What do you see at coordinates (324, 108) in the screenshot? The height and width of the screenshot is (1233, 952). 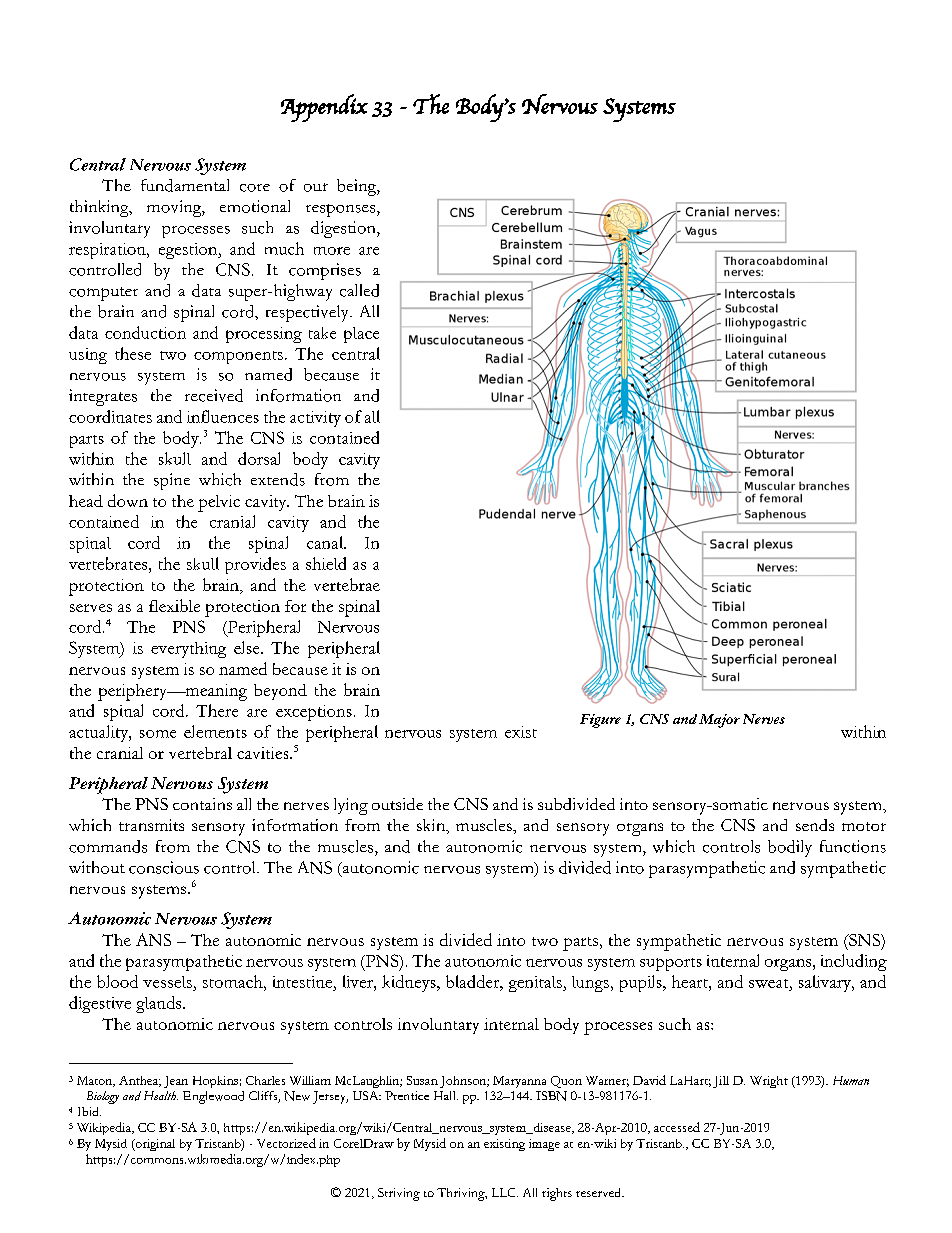 I see `Appendix` at bounding box center [324, 108].
